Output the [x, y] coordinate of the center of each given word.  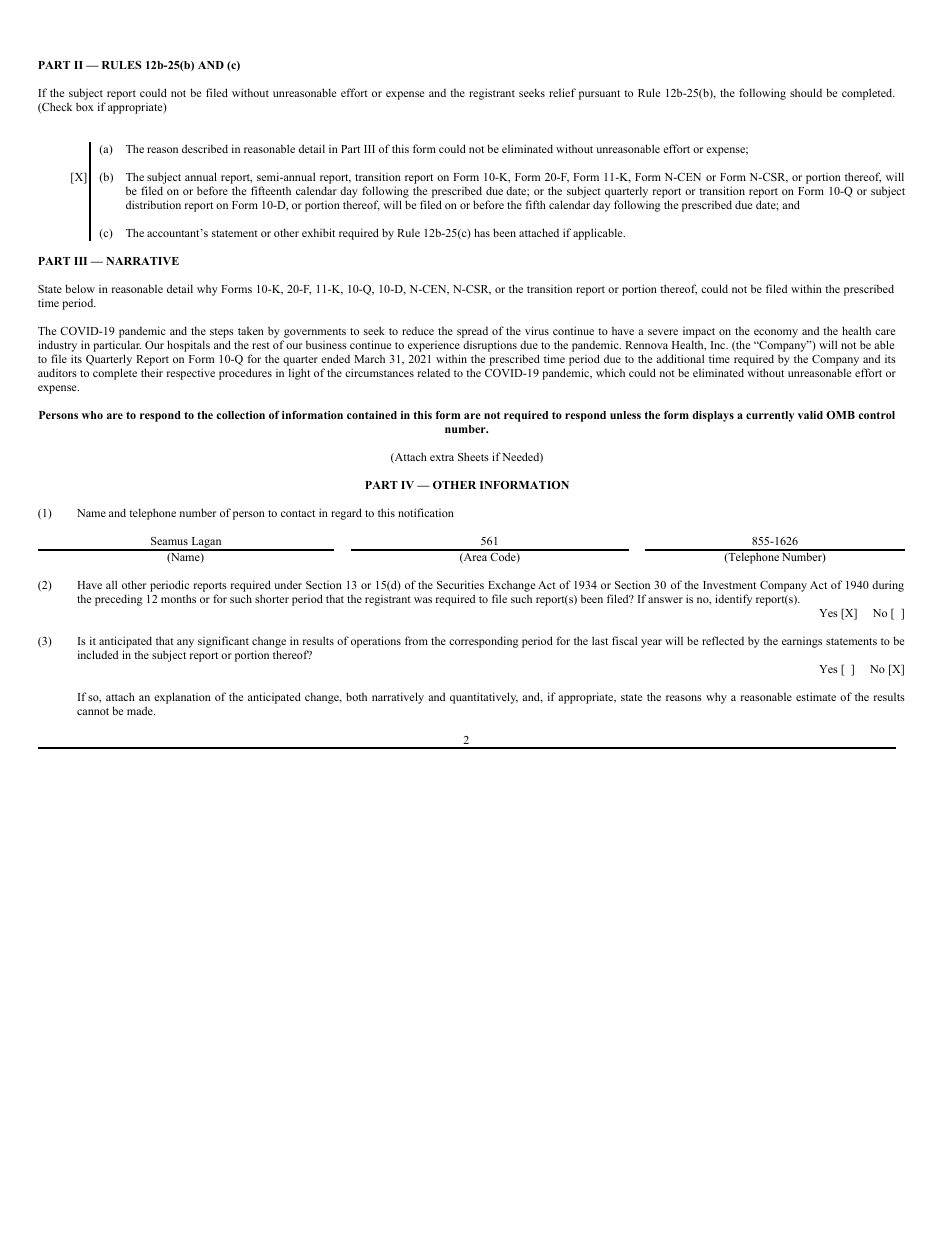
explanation [182, 698]
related [434, 372]
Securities [460, 584]
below [80, 288]
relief [562, 92]
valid [810, 415]
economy [776, 333]
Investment [729, 585]
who [92, 415]
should [806, 92]
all [111, 584]
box [85, 106]
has [482, 232]
